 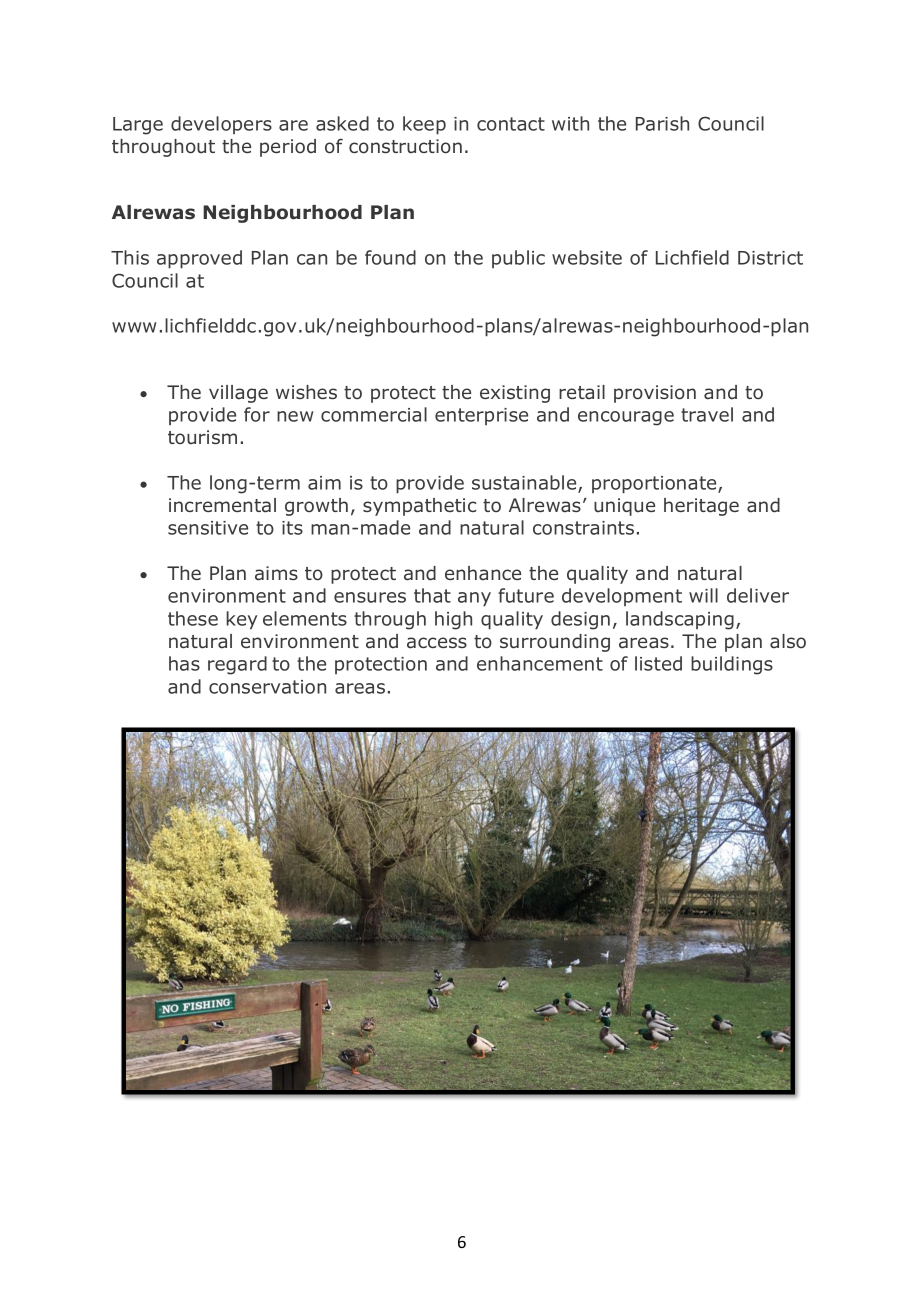 I want to click on public, so click(x=518, y=259).
